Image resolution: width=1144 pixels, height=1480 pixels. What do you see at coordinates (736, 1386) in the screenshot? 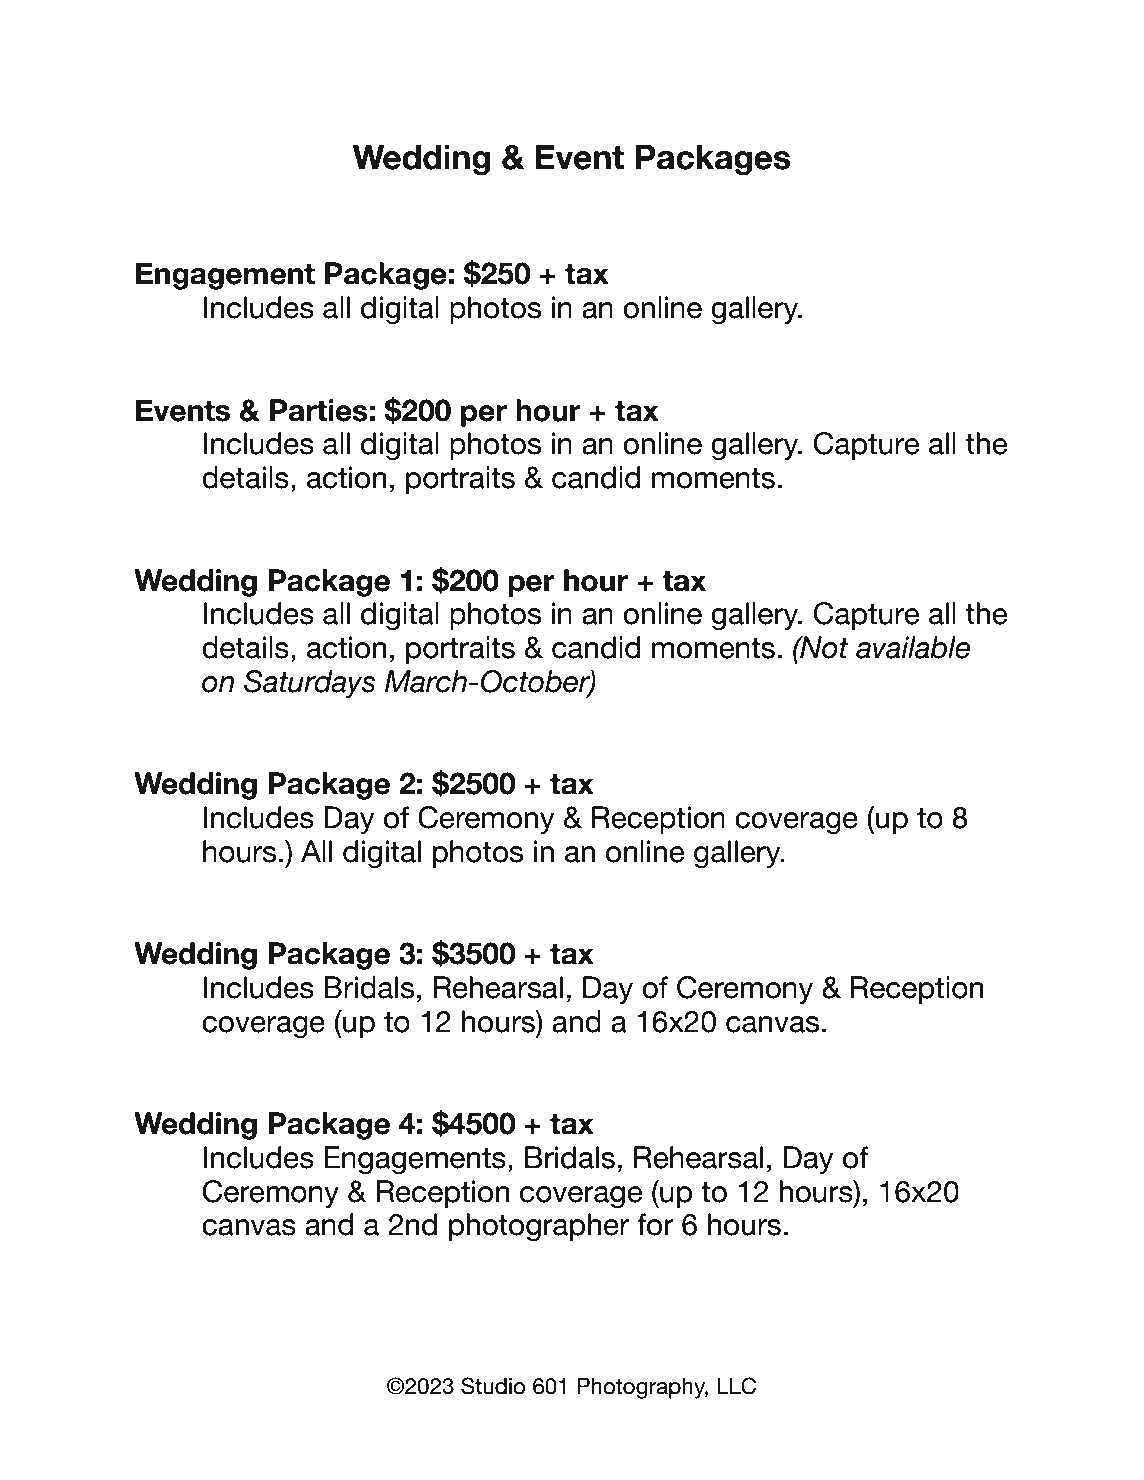
I see `LLC` at bounding box center [736, 1386].
